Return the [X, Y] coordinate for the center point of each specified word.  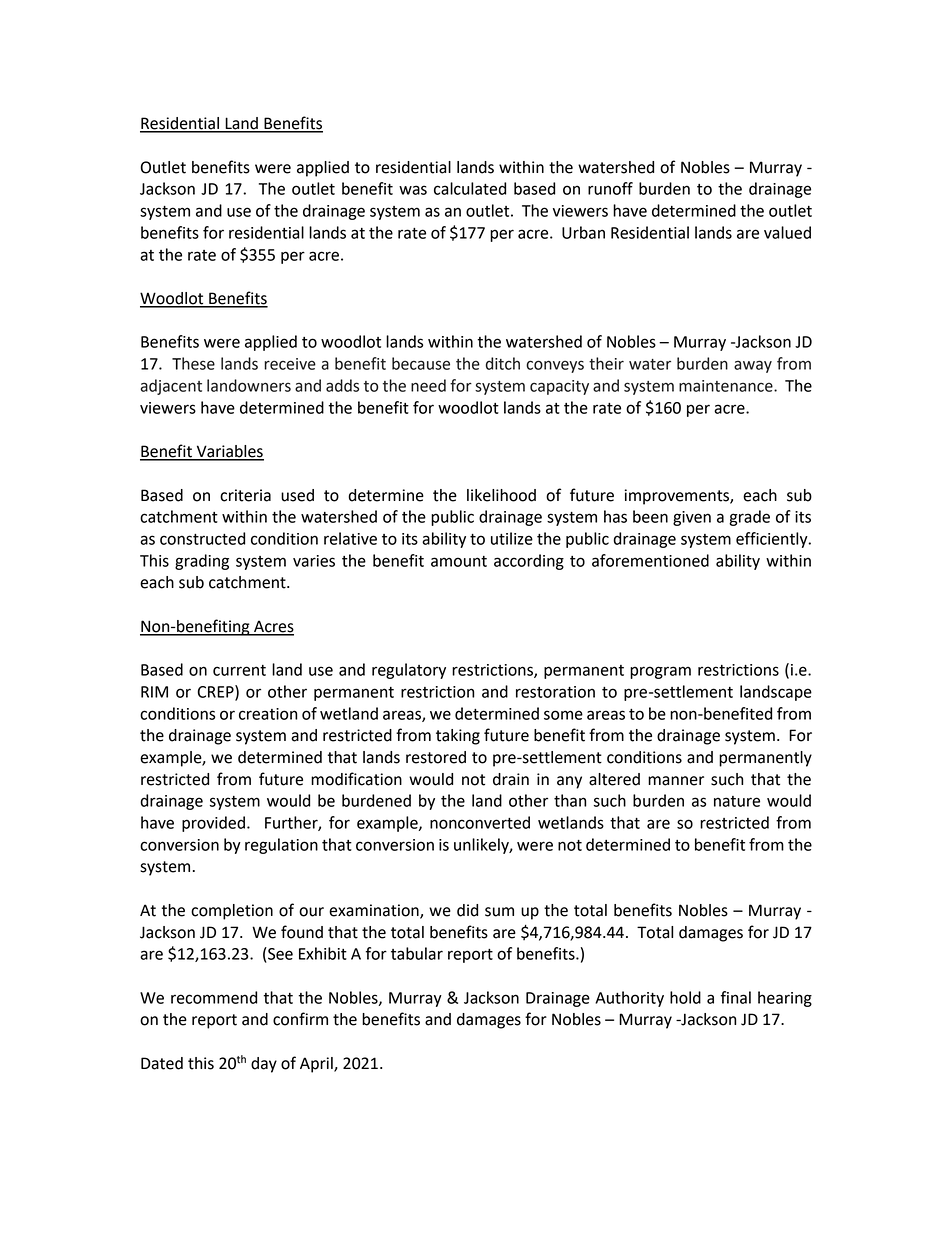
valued [787, 232]
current [239, 670]
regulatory [409, 671]
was [413, 190]
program [660, 672]
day [264, 1065]
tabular [417, 953]
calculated [470, 188]
